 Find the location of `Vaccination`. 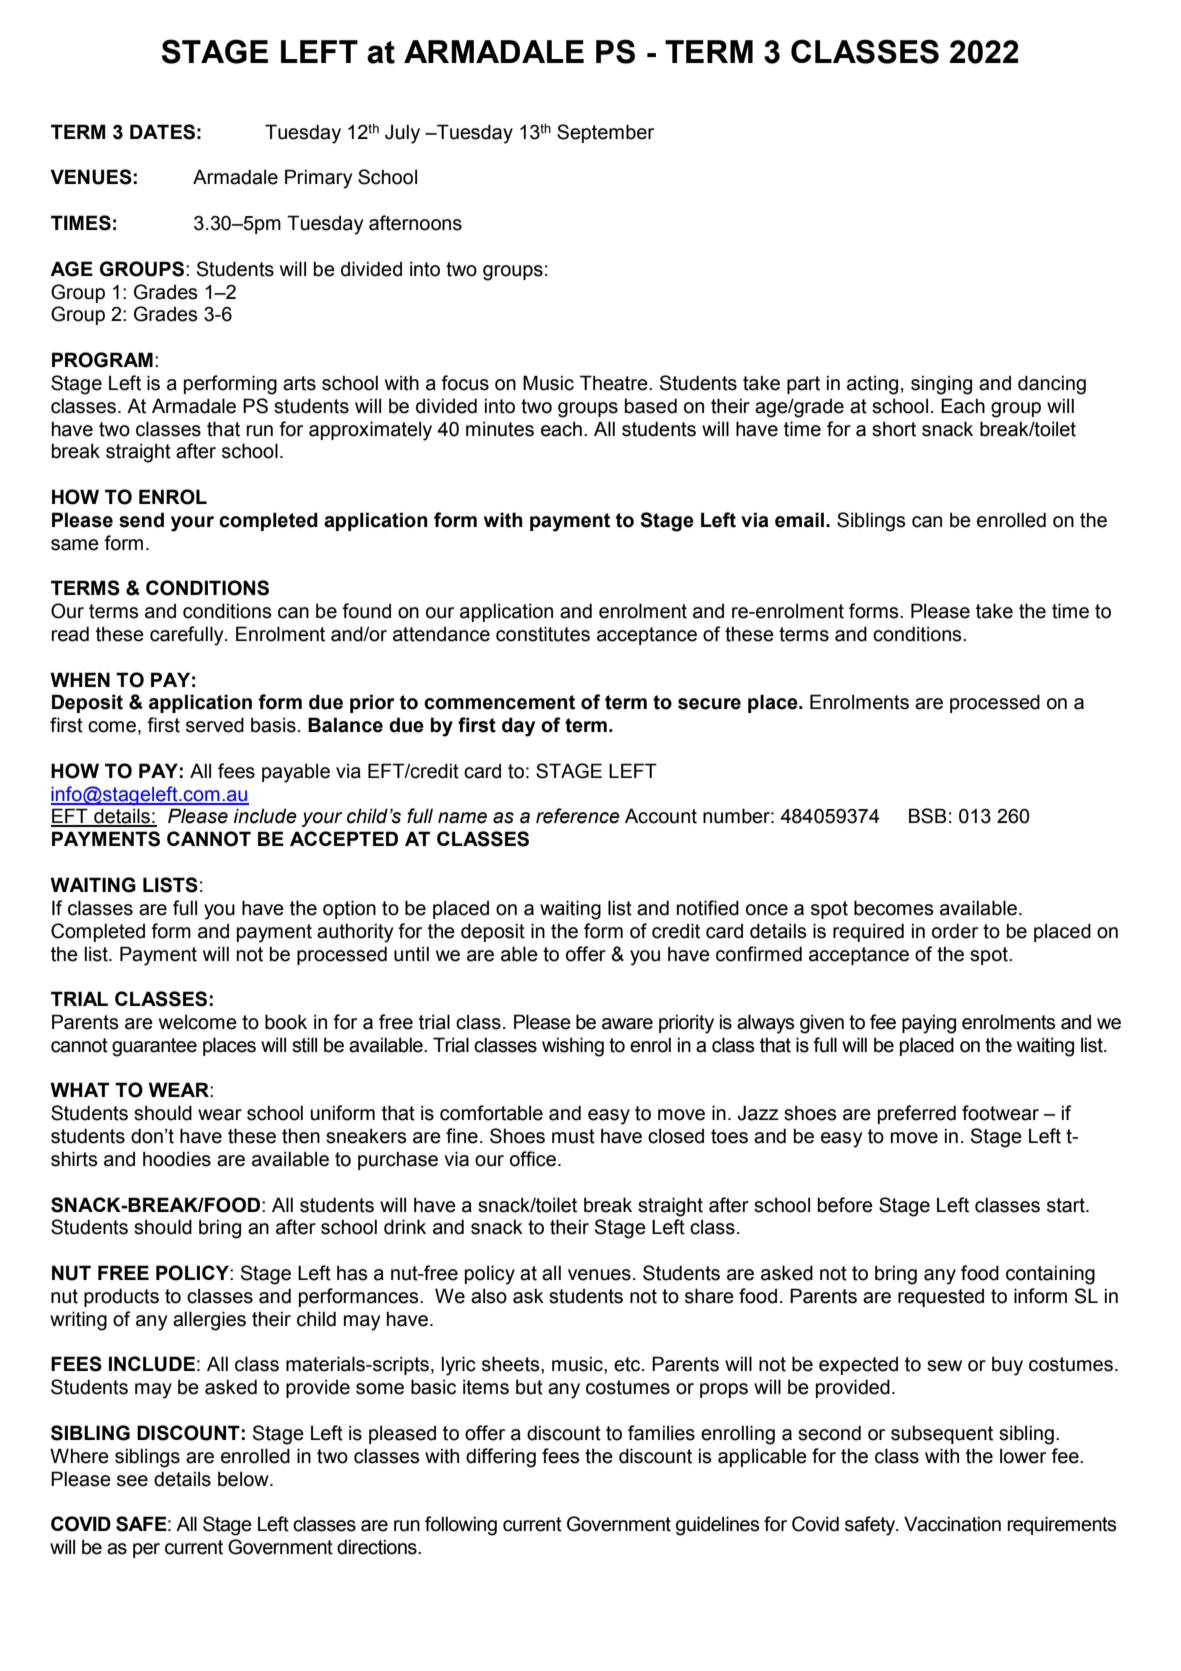

Vaccination is located at coordinates (952, 1524).
